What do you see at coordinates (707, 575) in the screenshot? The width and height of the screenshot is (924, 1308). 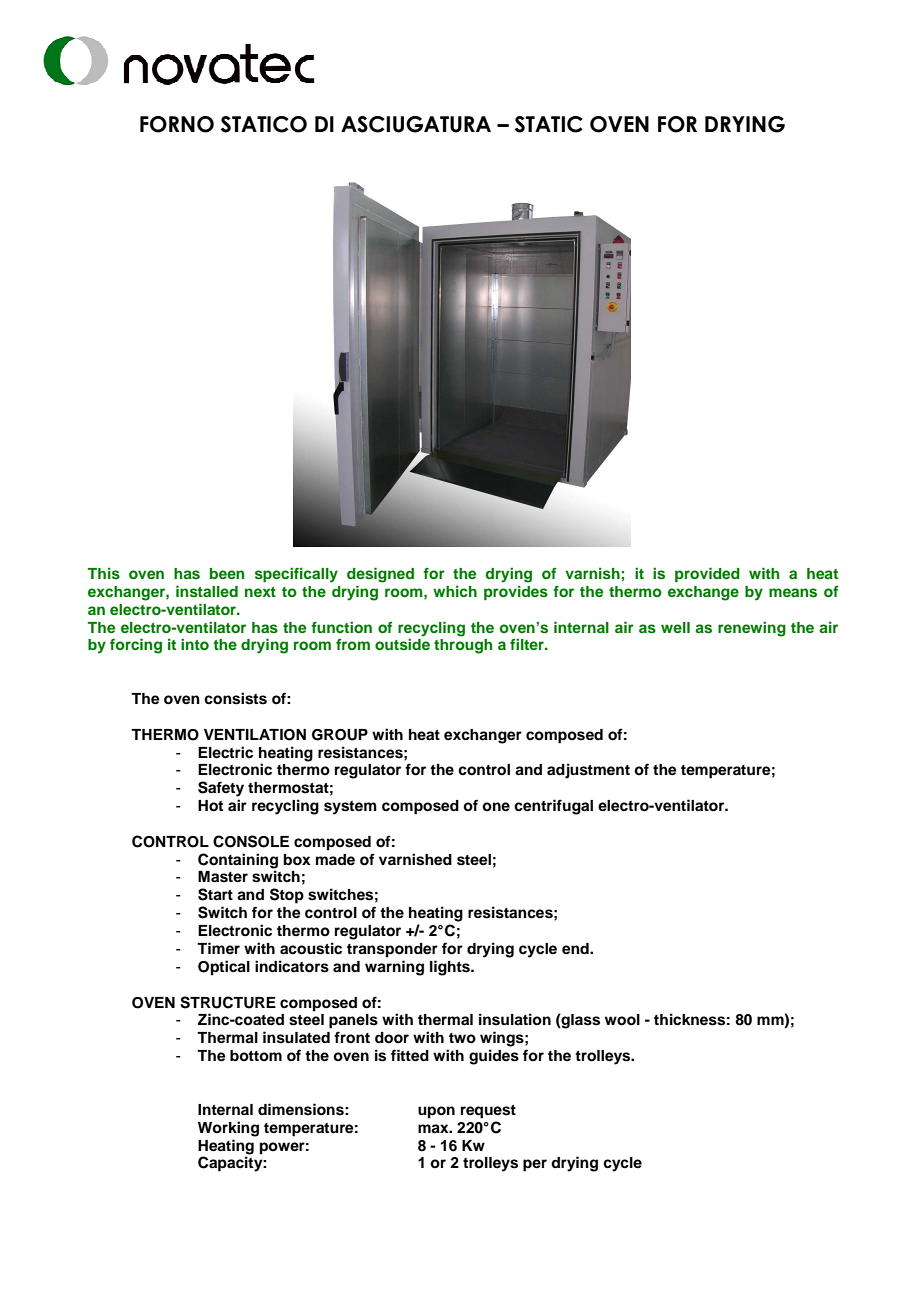 I see `provided` at bounding box center [707, 575].
